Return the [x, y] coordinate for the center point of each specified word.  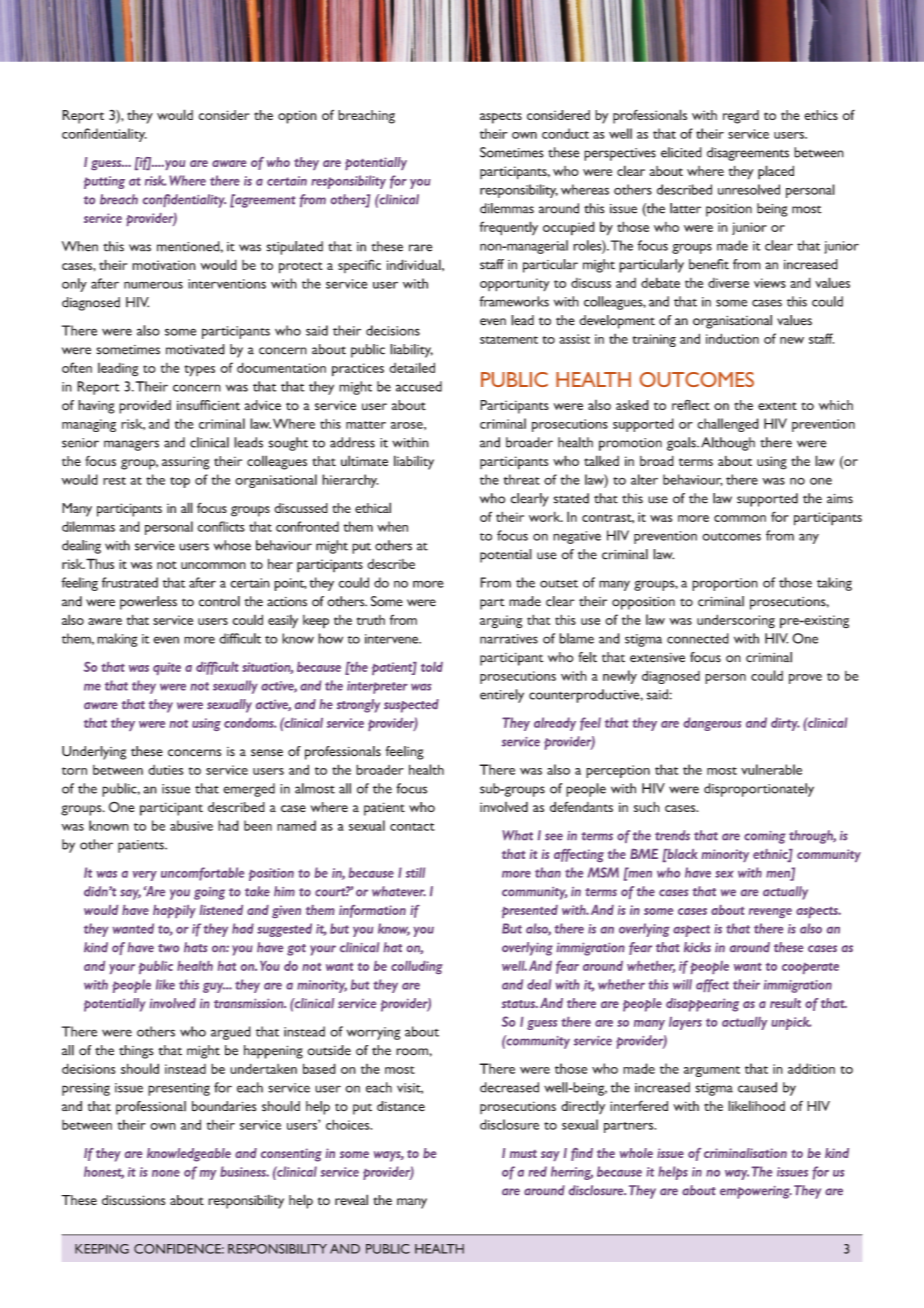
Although [728, 444]
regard [741, 117]
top [180, 482]
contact [412, 827]
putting [104, 182]
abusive [191, 825]
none [166, 1173]
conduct [565, 133]
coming [765, 837]
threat [522, 479]
